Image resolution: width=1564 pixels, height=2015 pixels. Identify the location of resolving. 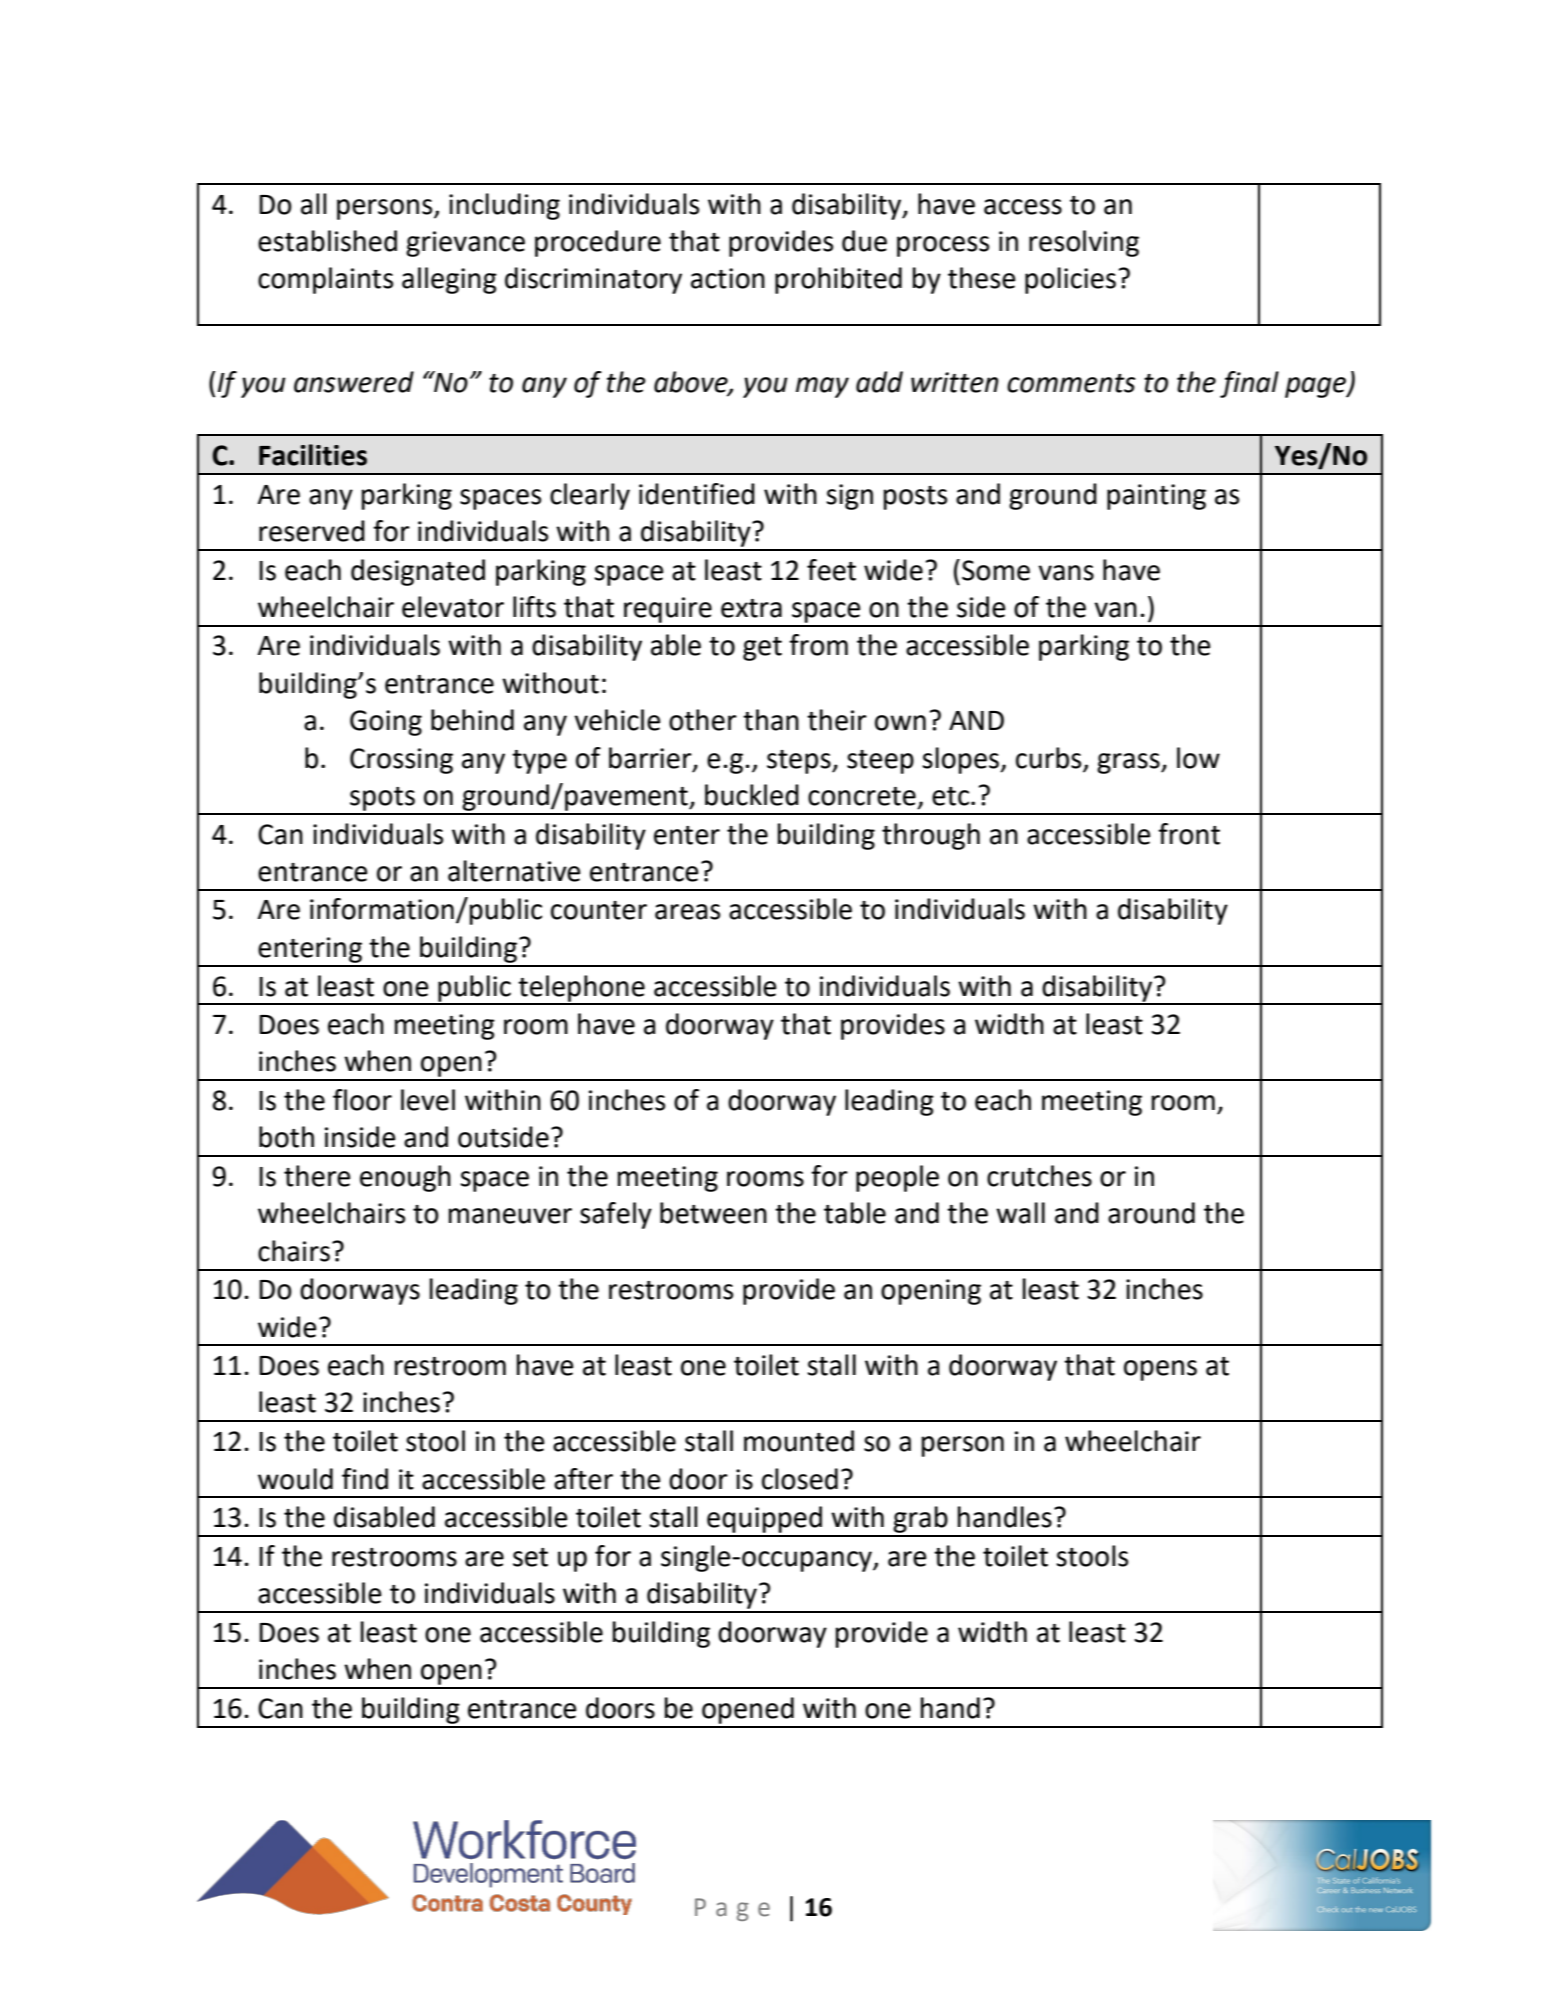
(1084, 243).
